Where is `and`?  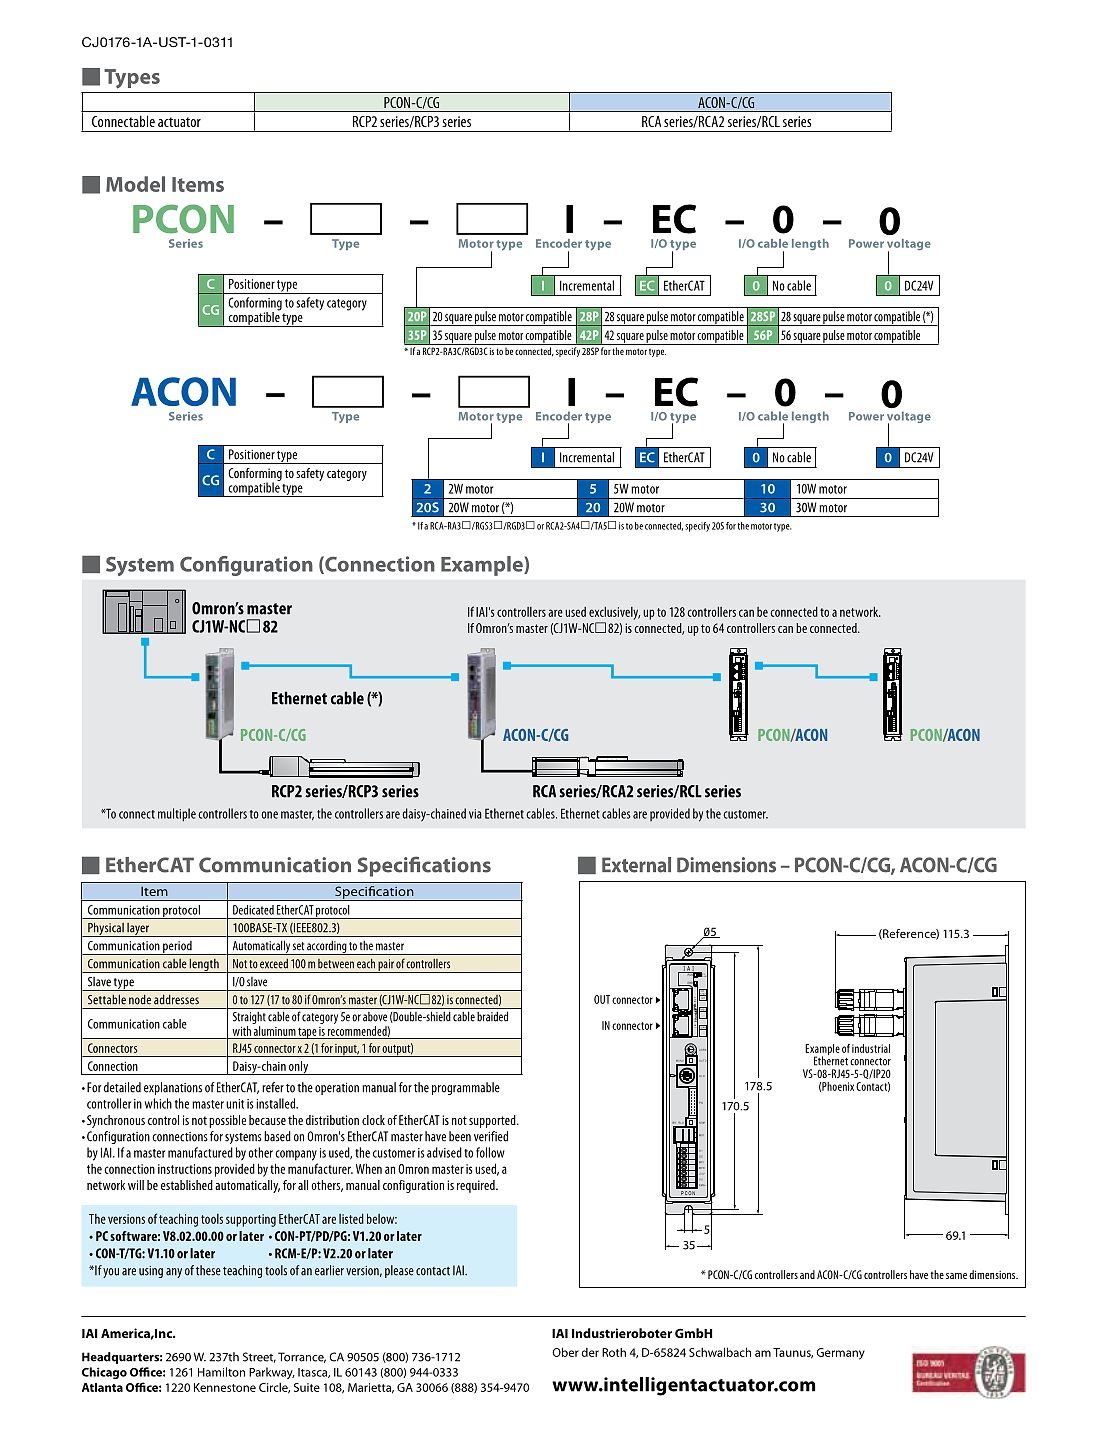 and is located at coordinates (807, 1274).
